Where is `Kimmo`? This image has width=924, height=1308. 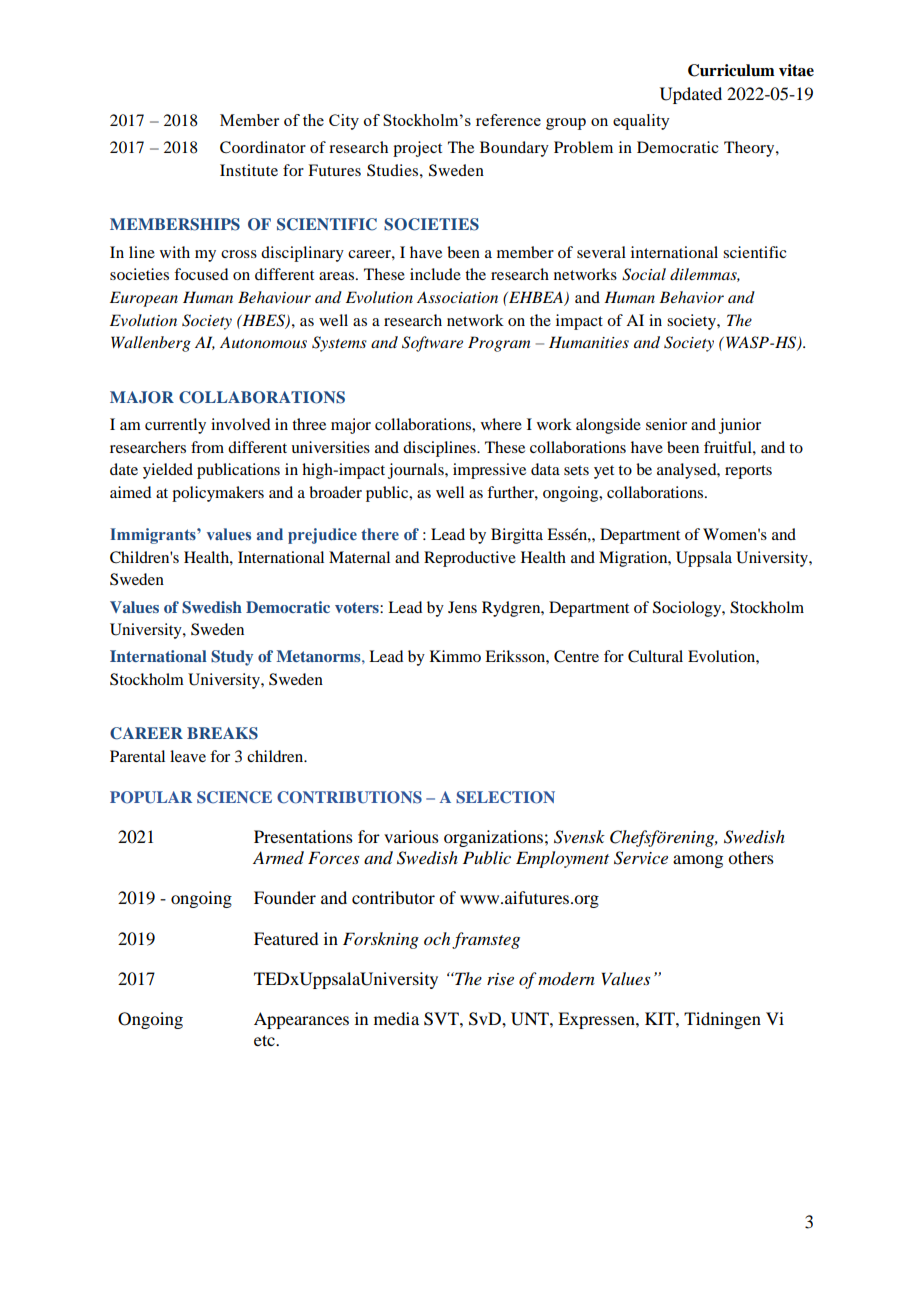 Kimmo is located at coordinates (455, 656).
